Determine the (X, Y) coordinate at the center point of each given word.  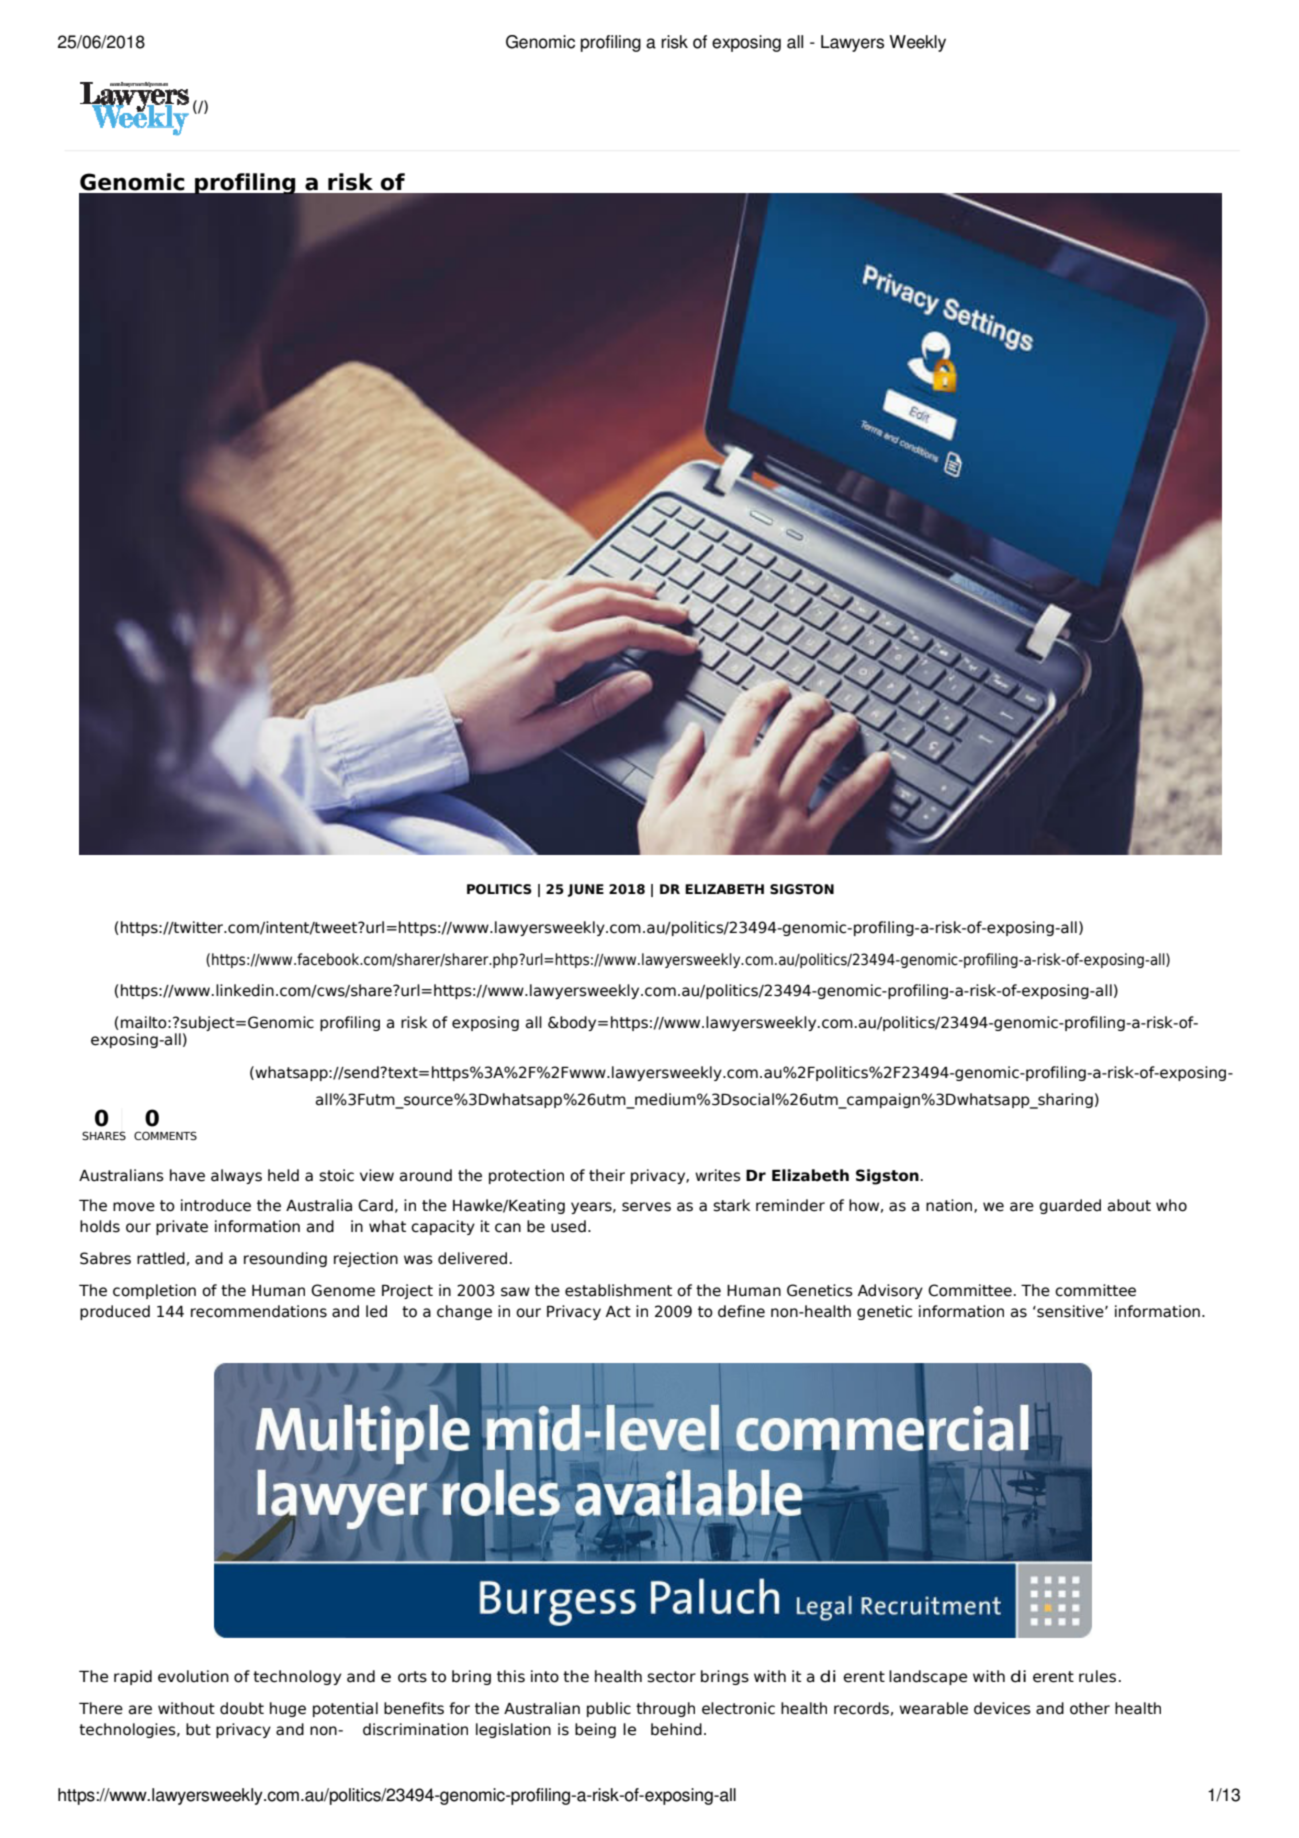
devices (1002, 1708)
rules (1097, 1676)
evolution (193, 1676)
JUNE (585, 890)
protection (526, 1176)
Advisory (890, 1291)
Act (618, 1312)
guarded (1070, 1206)
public (609, 1709)
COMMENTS (165, 1135)
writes (718, 1175)
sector (671, 1677)
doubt (242, 1708)
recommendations (259, 1311)
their (607, 1175)
